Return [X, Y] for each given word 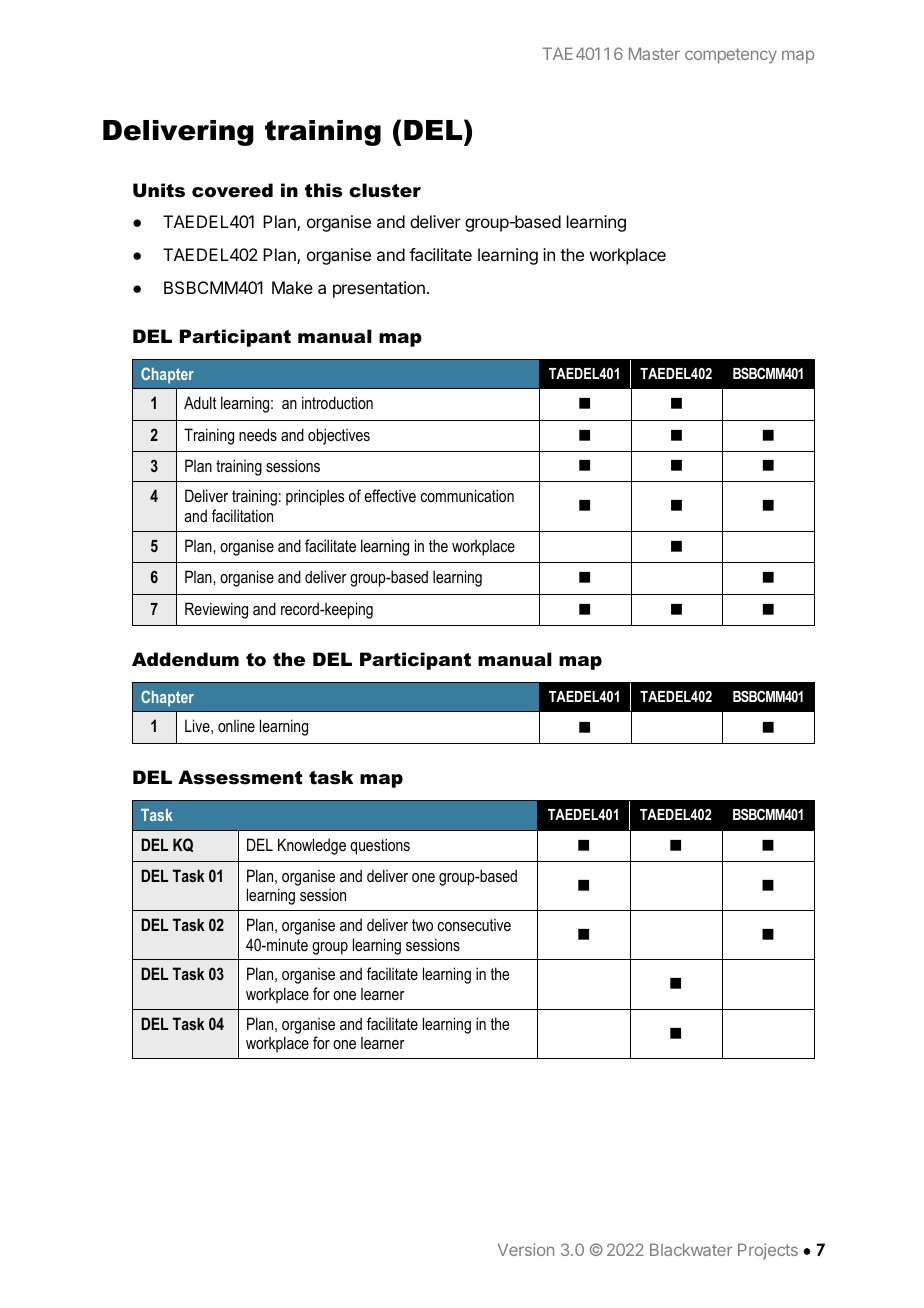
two [422, 925]
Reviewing [216, 610]
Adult [200, 402]
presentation [379, 289]
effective [390, 495]
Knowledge [312, 846]
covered [232, 190]
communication [467, 495]
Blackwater [691, 1249]
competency [731, 56]
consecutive [474, 925]
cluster [385, 190]
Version [526, 1249]
